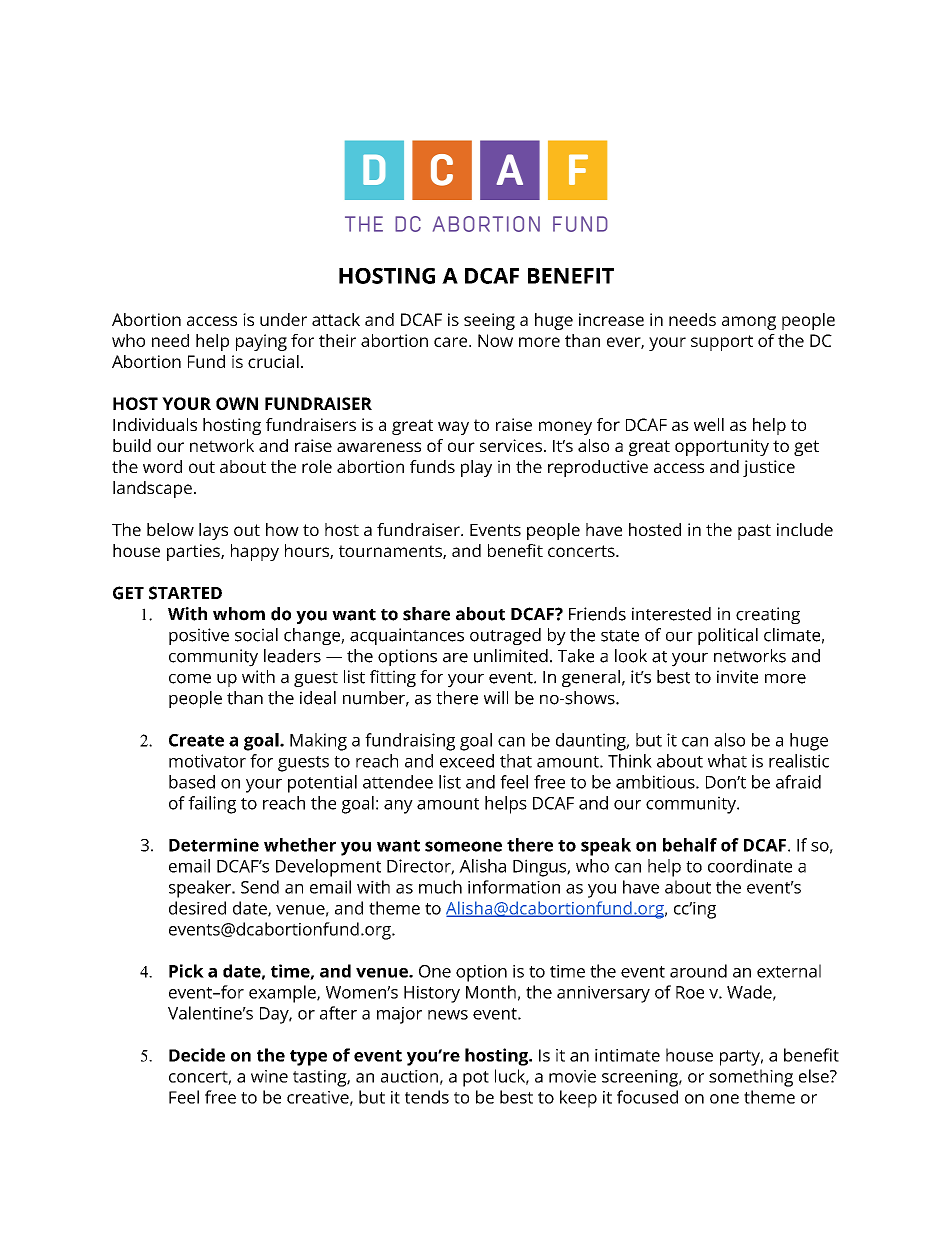 The image size is (952, 1233). What do you see at coordinates (197, 1055) in the screenshot?
I see `Decide` at bounding box center [197, 1055].
